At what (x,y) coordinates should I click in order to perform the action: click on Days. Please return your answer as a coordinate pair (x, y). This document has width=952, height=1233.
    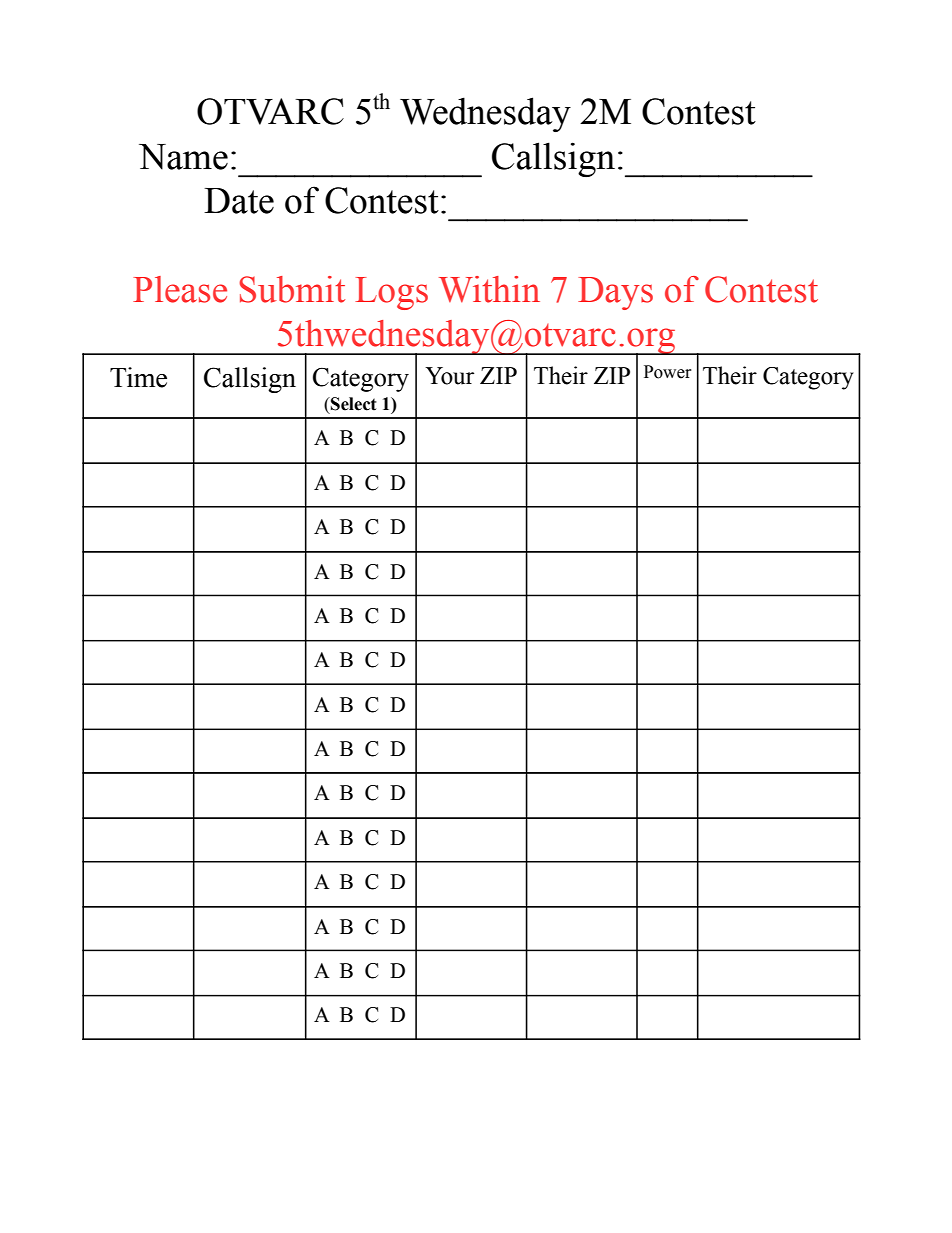
    Looking at the image, I should click on (615, 293).
